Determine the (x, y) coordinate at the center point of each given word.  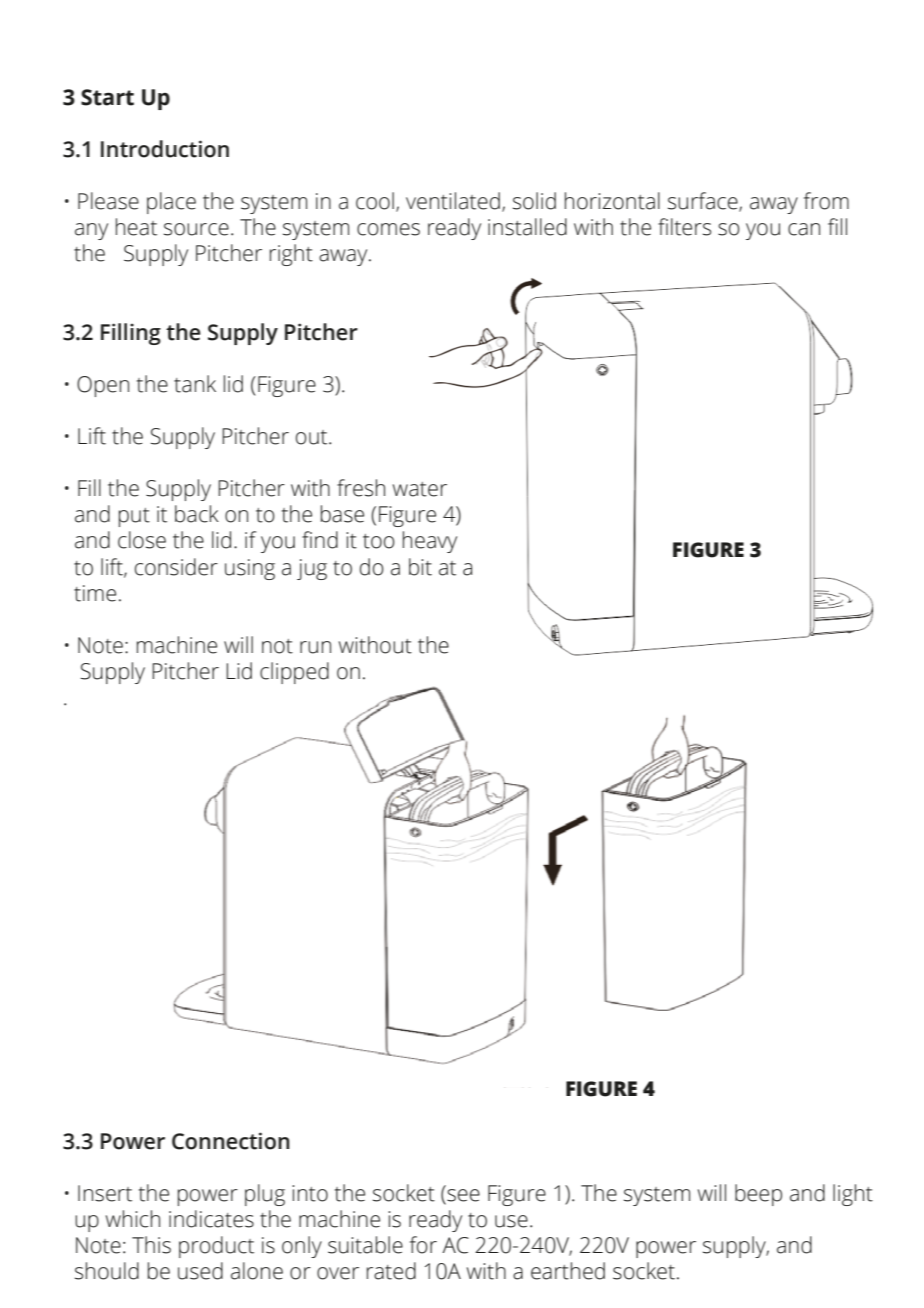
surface (704, 202)
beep (758, 1195)
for (423, 1245)
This (151, 1245)
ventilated (453, 201)
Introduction (165, 149)
